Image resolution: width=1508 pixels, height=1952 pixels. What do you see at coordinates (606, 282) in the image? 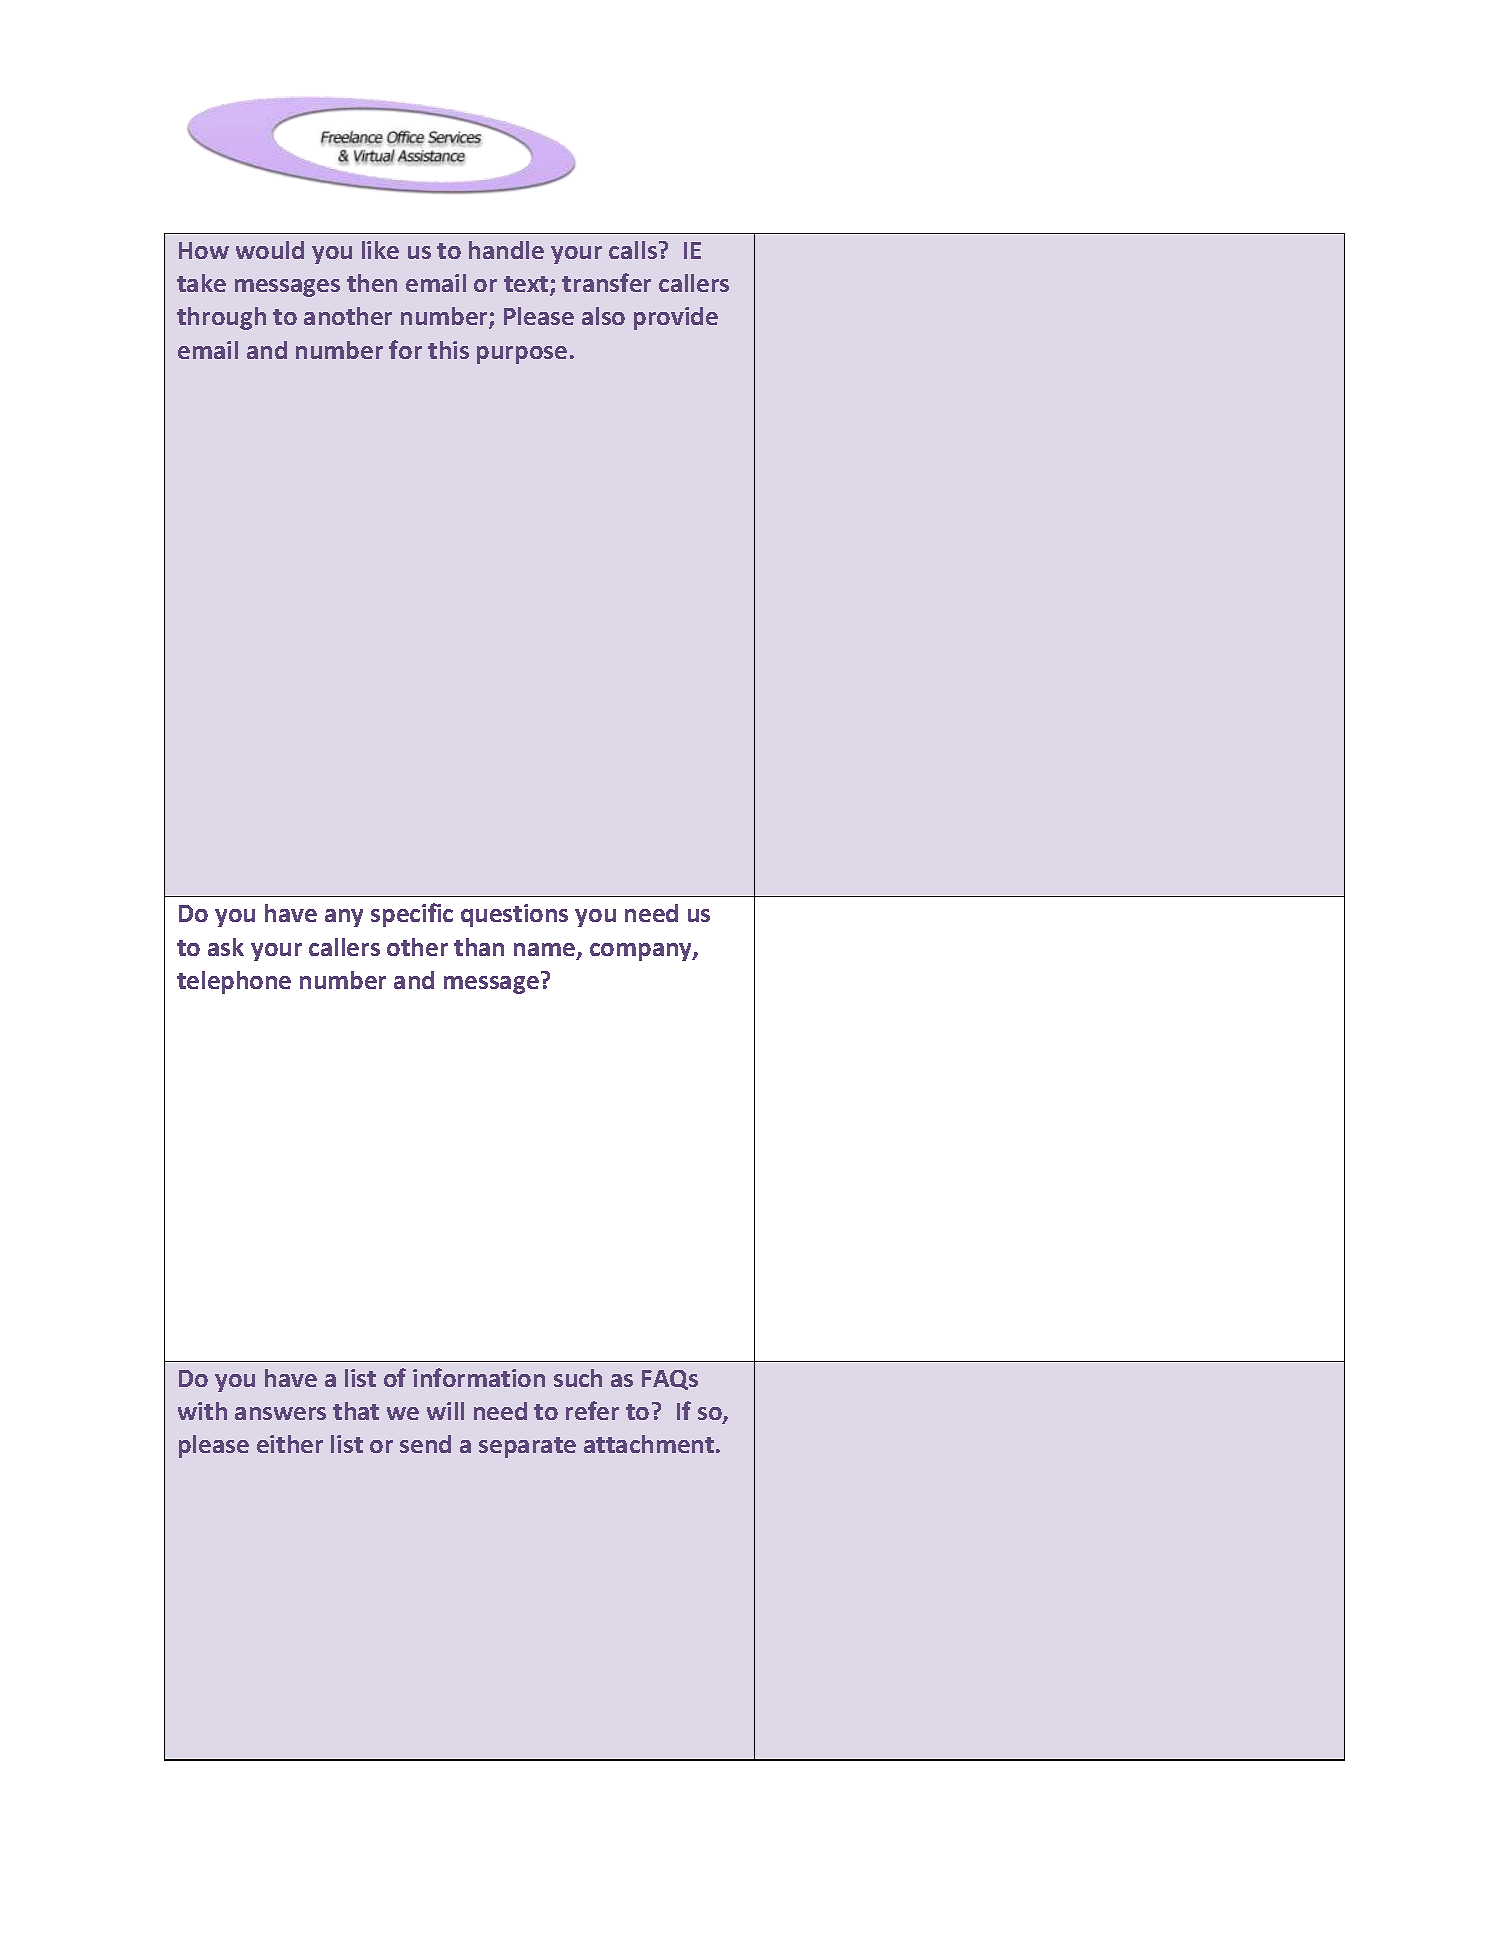
I see `transfer` at bounding box center [606, 282].
